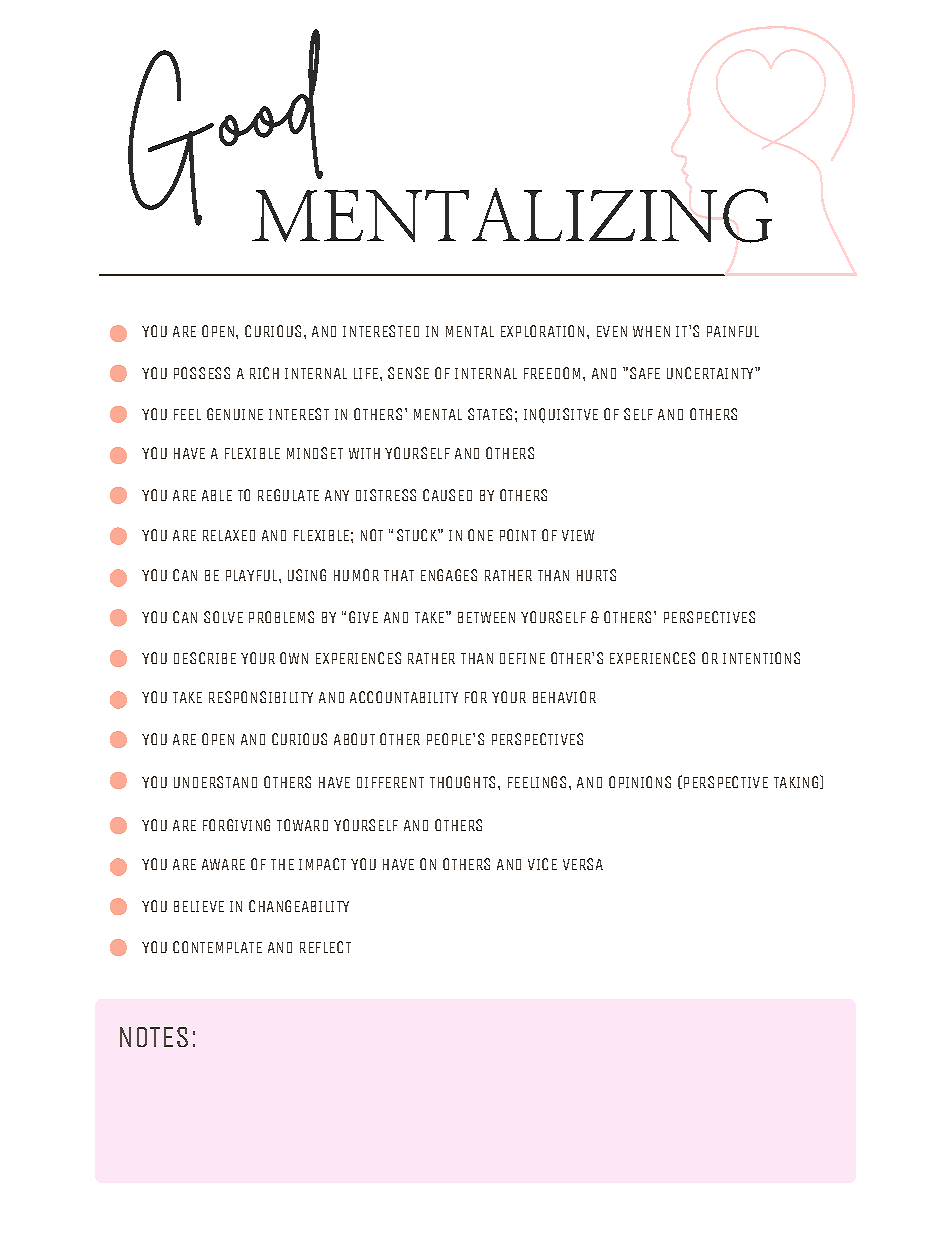 Image resolution: width=952 pixels, height=1233 pixels. What do you see at coordinates (797, 782) in the screenshot?
I see `TAKING` at bounding box center [797, 782].
